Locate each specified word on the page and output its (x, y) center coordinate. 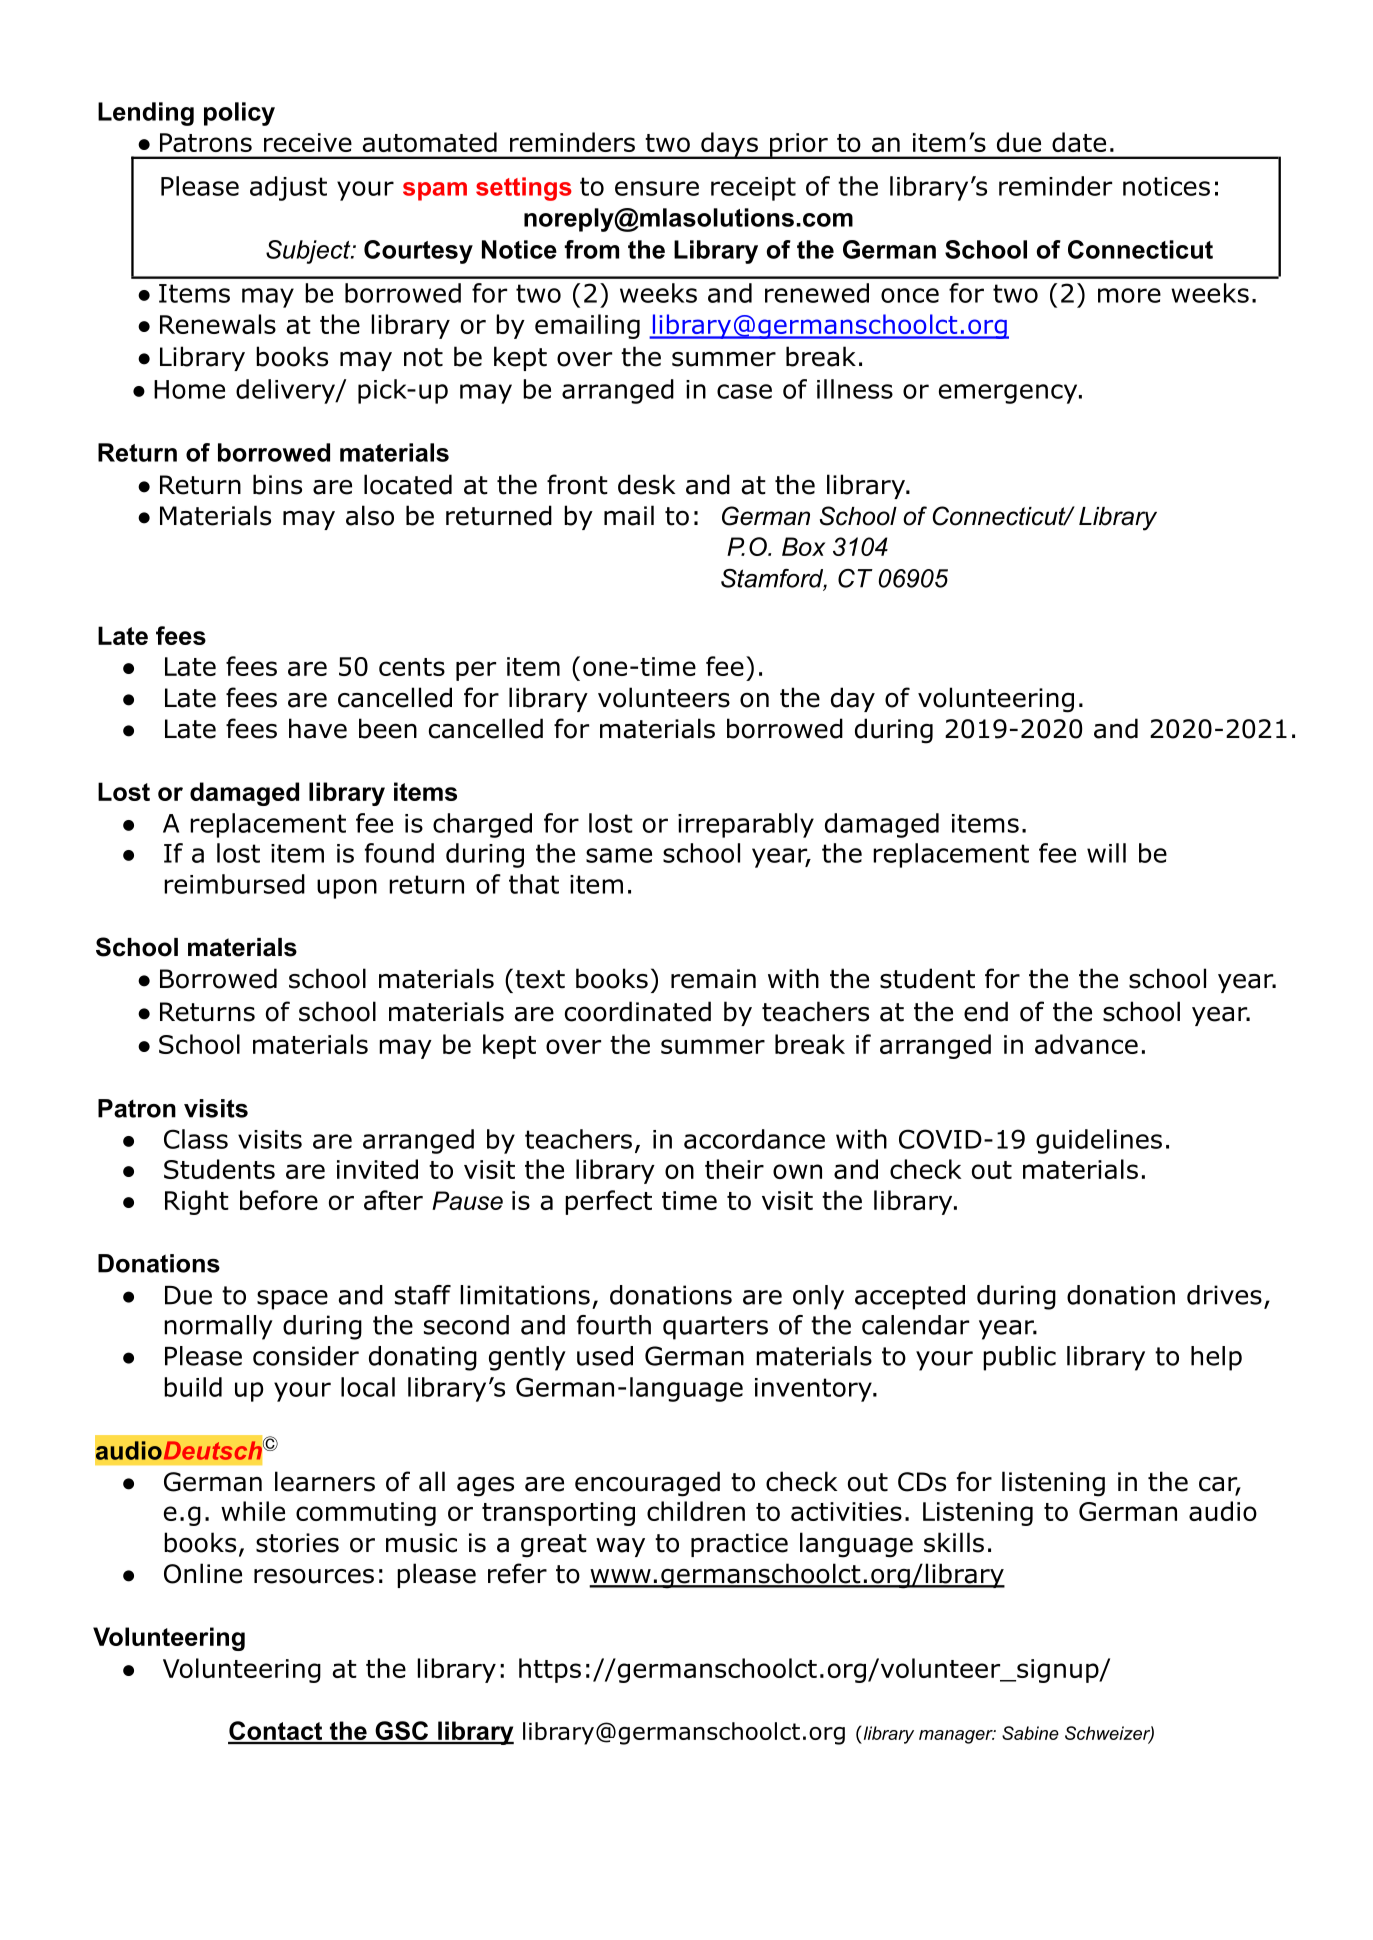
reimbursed (234, 884)
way (620, 1547)
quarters (715, 1328)
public (1019, 1358)
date (1079, 142)
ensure (657, 188)
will (1106, 853)
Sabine (1030, 1733)
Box (803, 546)
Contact (276, 1732)
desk (646, 484)
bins (277, 484)
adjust (288, 188)
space (292, 1300)
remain (713, 979)
